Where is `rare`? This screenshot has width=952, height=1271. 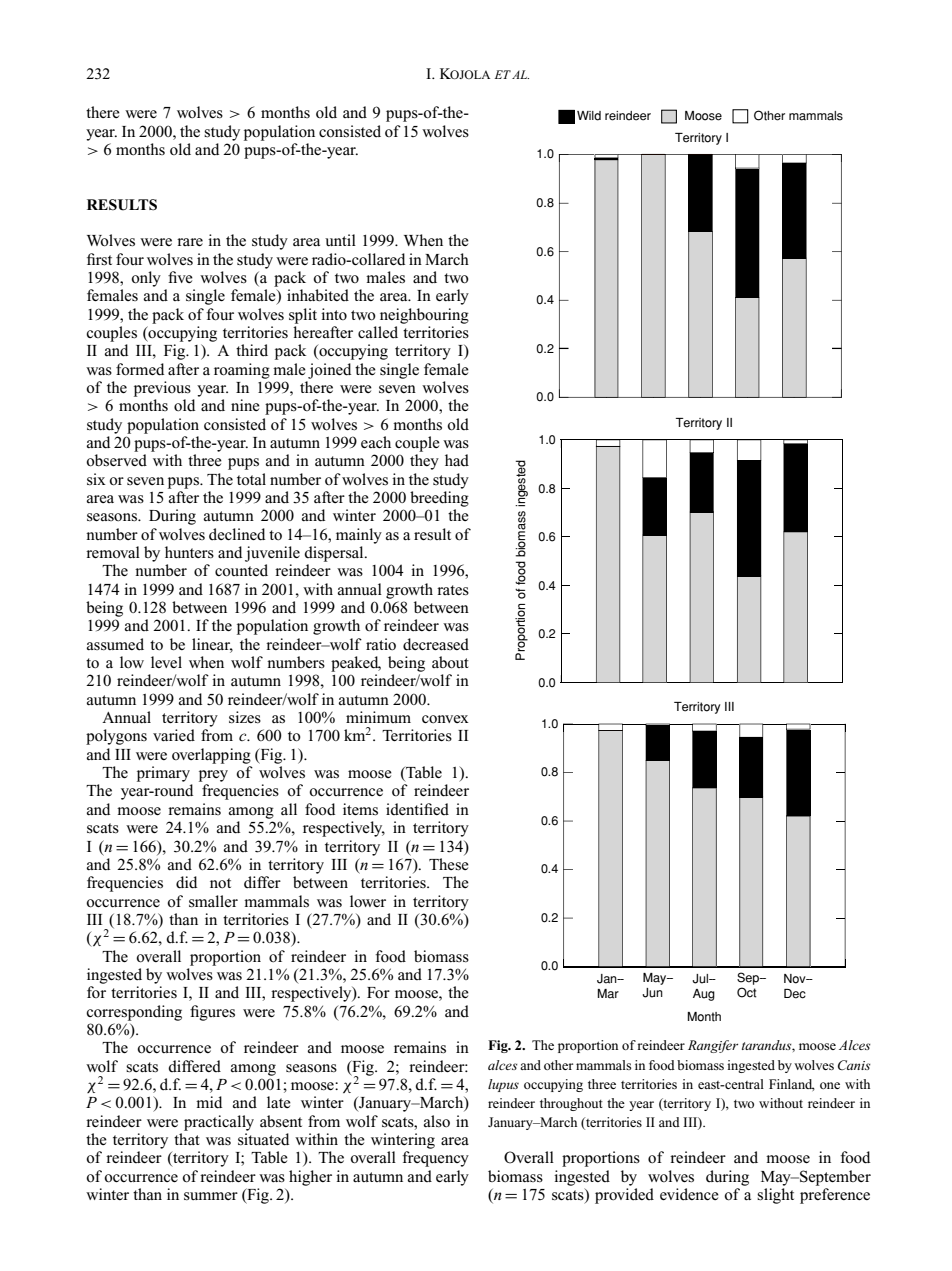
rare is located at coordinates (190, 242).
